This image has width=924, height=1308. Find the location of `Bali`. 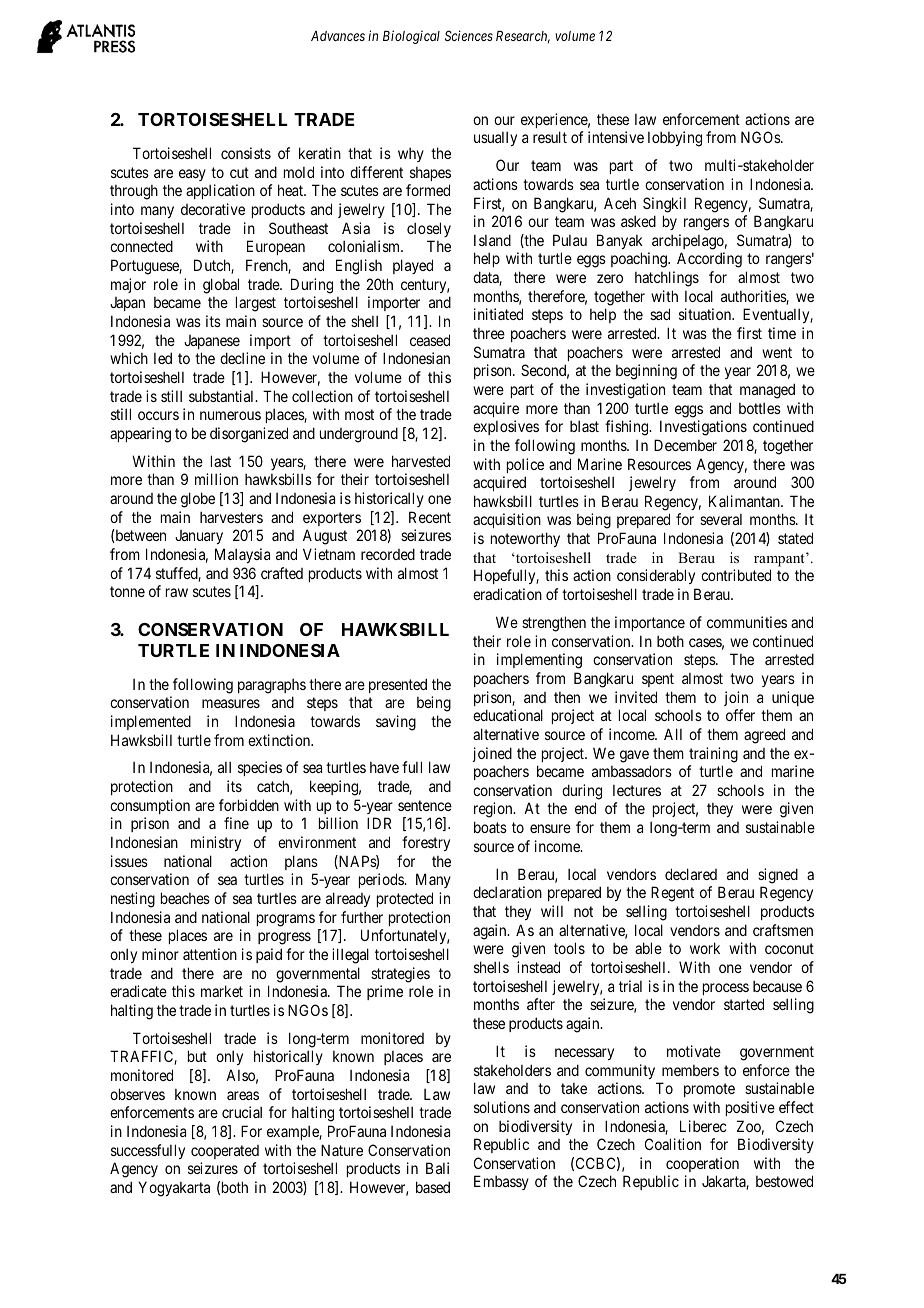

Bali is located at coordinates (437, 1168).
